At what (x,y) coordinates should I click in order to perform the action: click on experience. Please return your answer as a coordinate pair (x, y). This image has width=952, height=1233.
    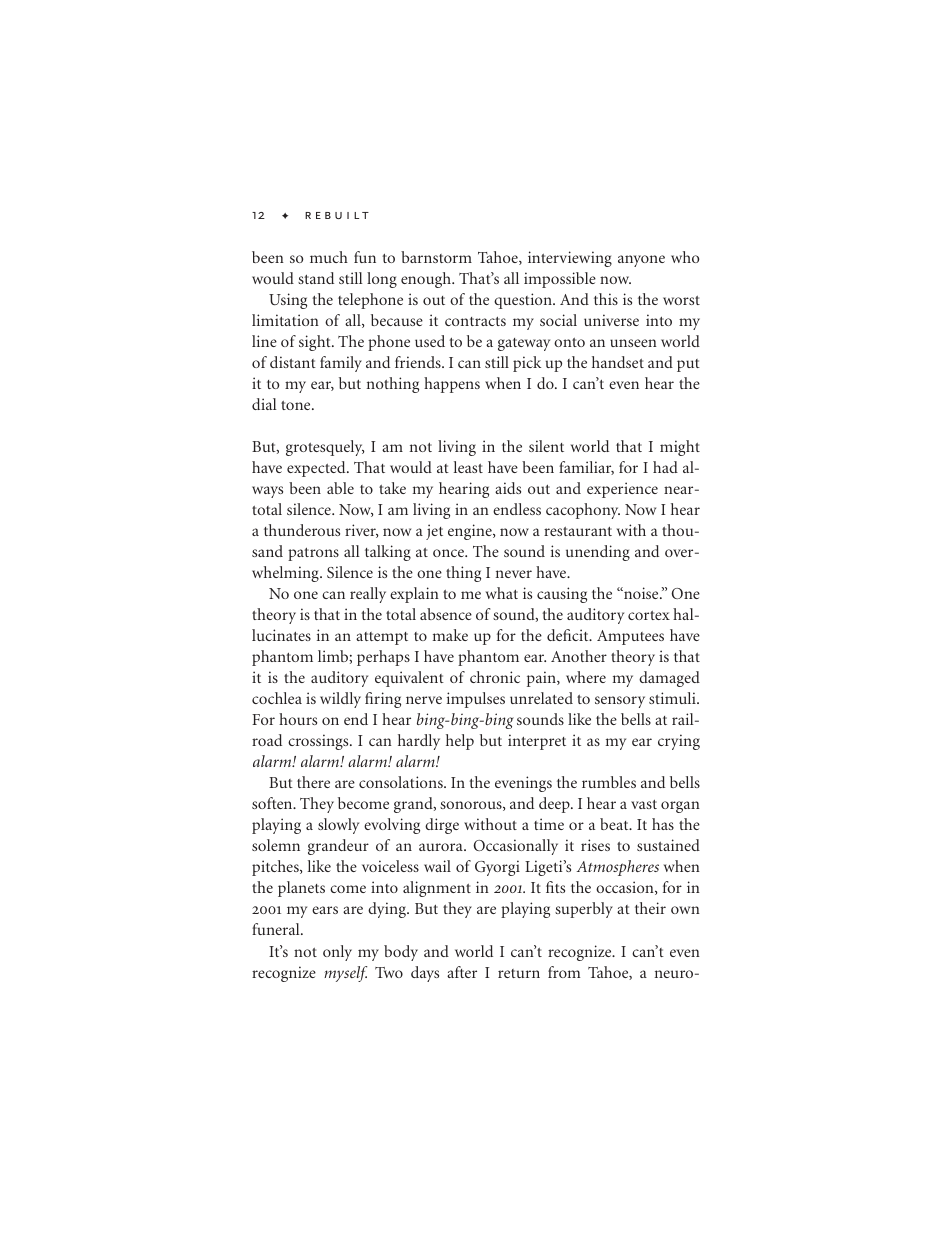
    Looking at the image, I should click on (622, 490).
